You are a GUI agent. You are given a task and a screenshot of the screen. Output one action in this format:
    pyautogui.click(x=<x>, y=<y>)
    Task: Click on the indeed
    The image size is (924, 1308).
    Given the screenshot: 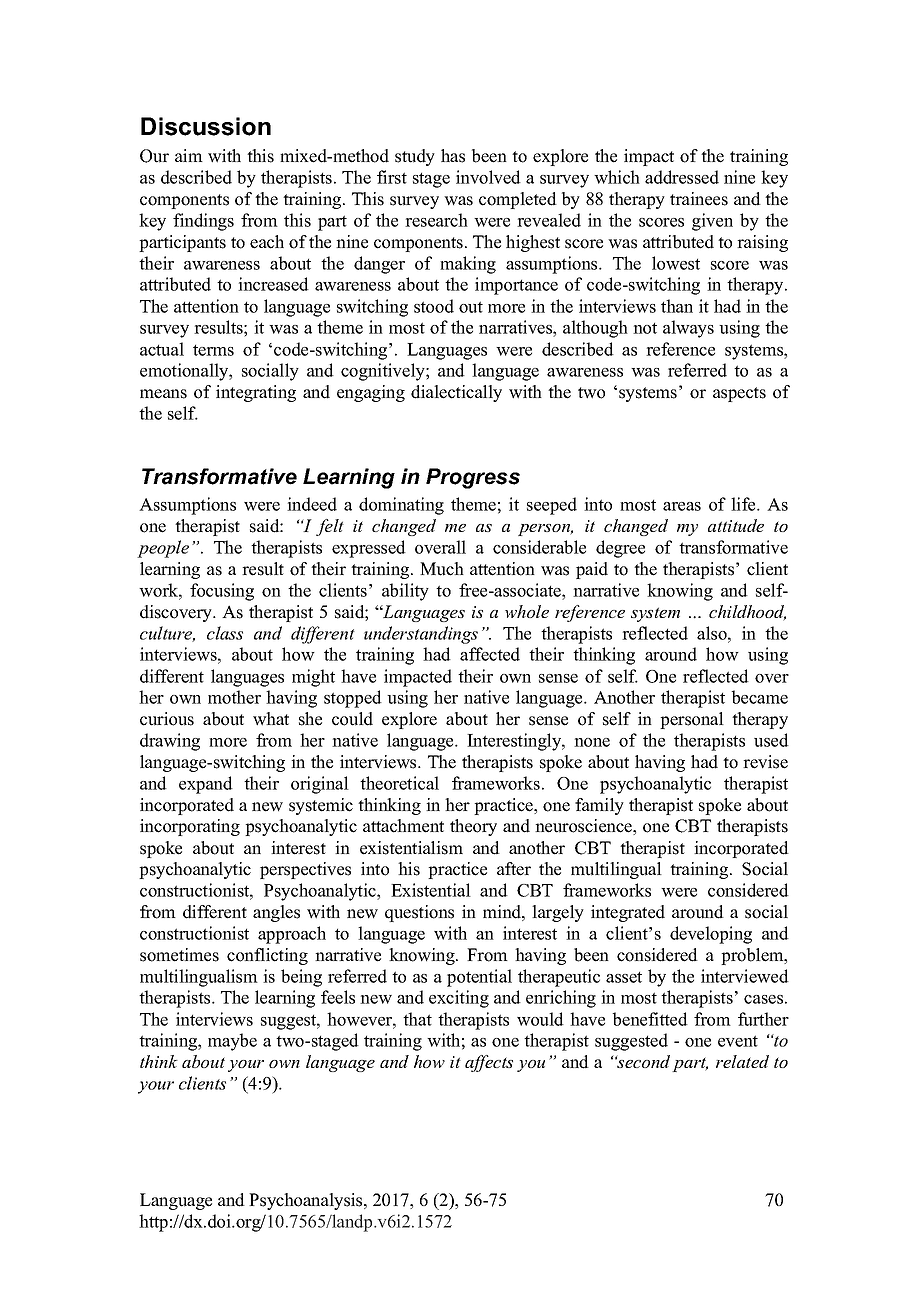 What is the action you would take?
    pyautogui.click(x=312, y=504)
